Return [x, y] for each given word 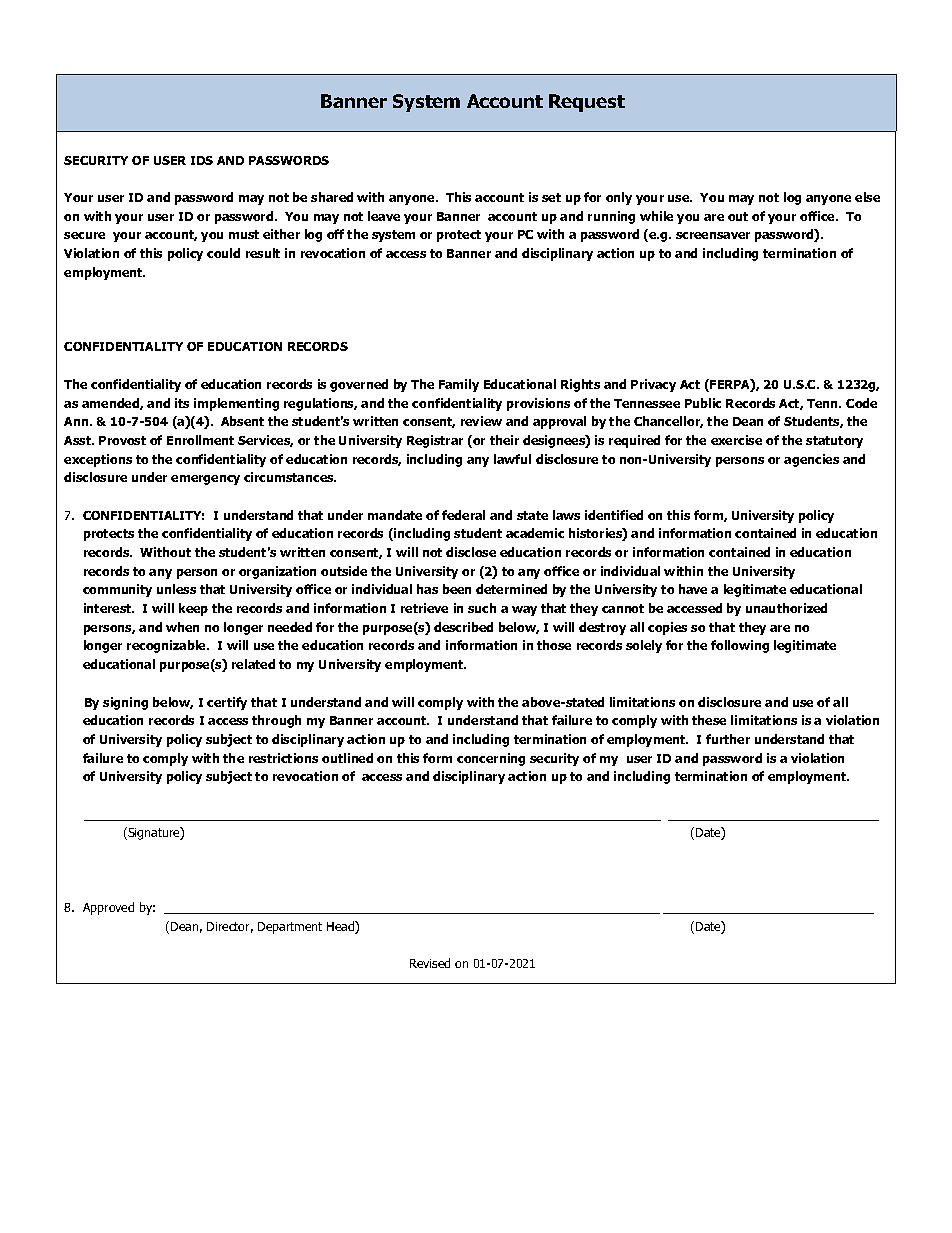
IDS [202, 160]
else [867, 197]
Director [230, 927]
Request [587, 103]
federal [463, 515]
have [693, 589]
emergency [205, 480]
